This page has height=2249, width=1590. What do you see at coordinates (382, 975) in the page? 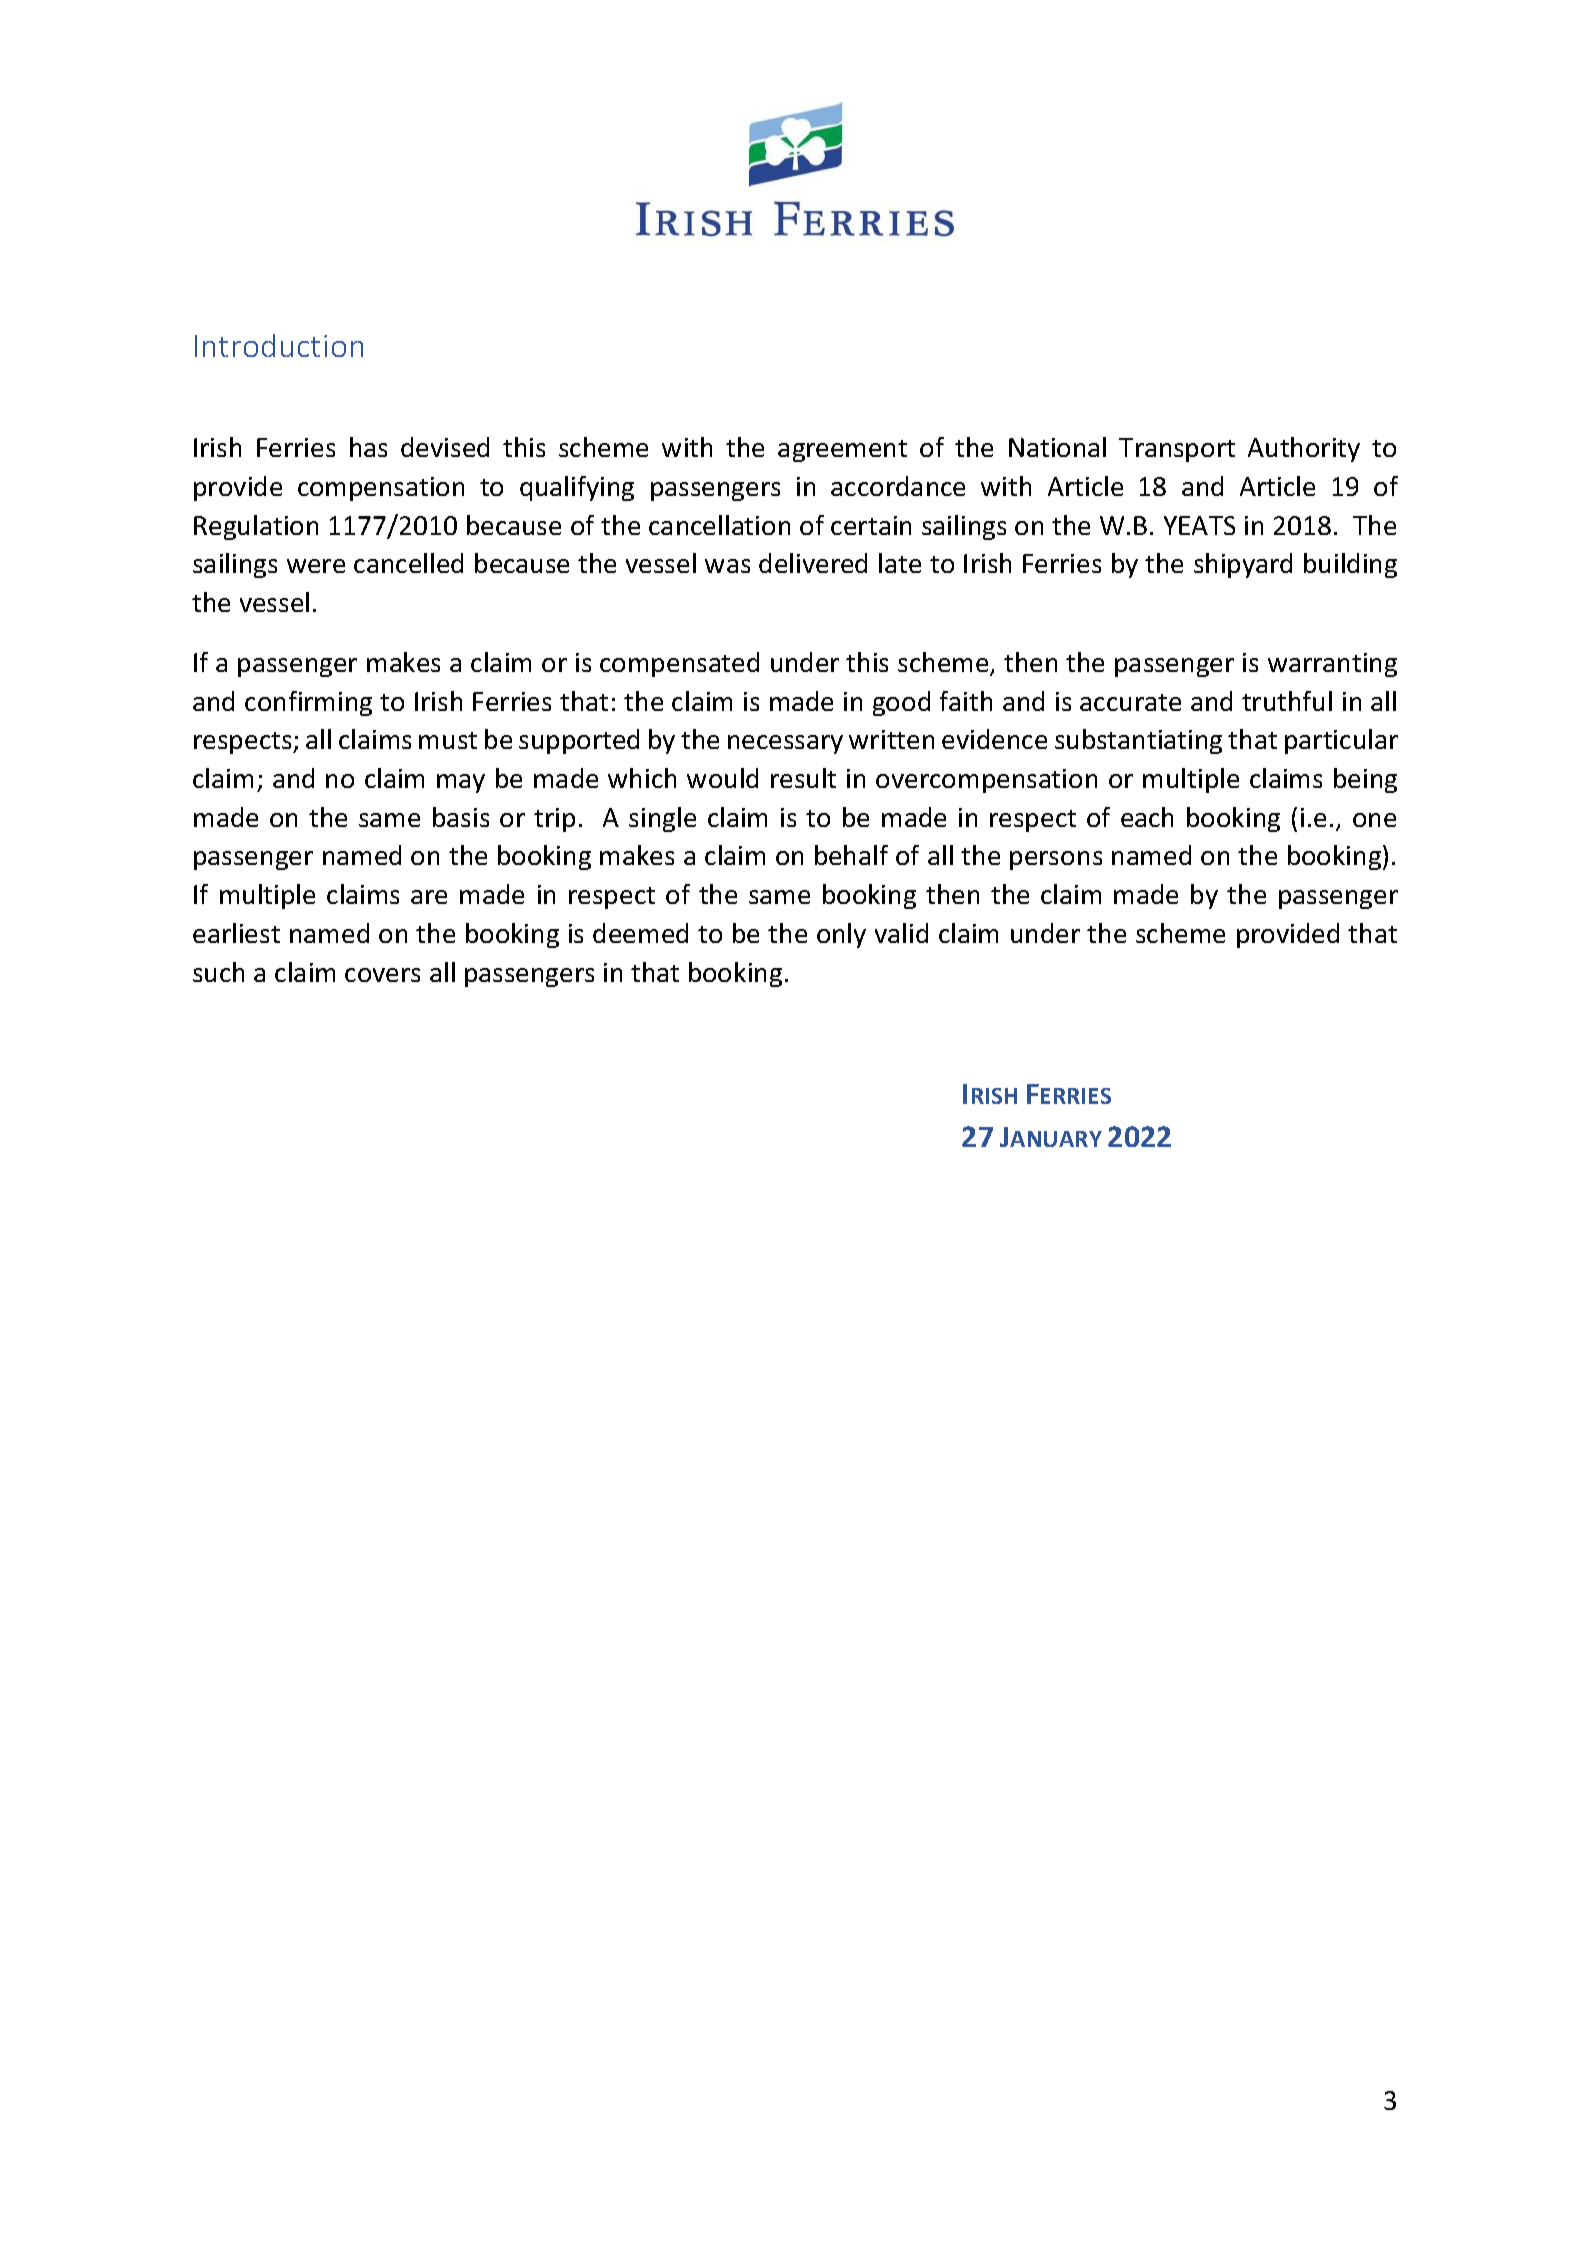
I see `covers` at bounding box center [382, 975].
